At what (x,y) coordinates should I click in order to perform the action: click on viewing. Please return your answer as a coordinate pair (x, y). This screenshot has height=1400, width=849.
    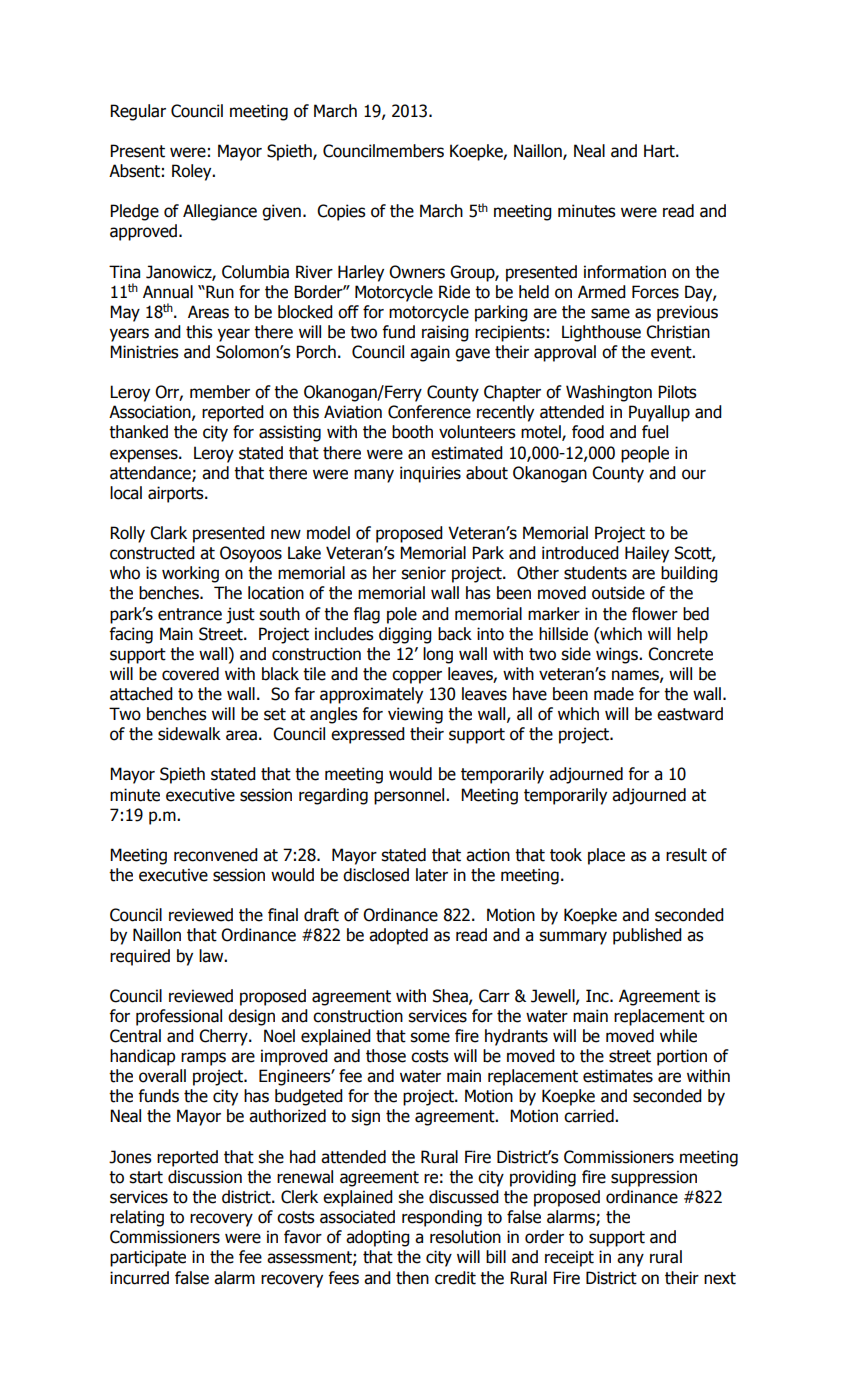
    Looking at the image, I should click on (415, 715).
